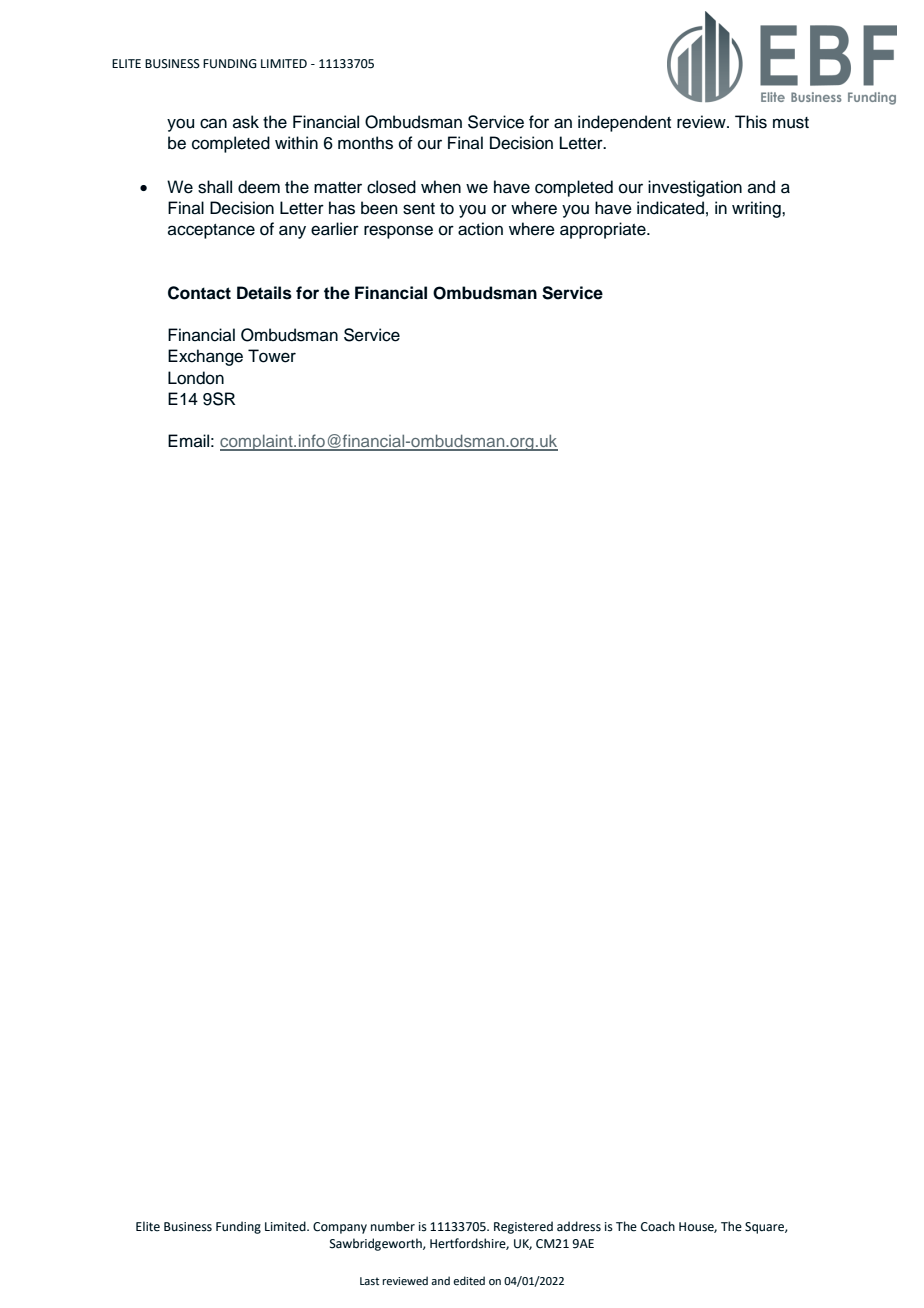 Image resolution: width=924 pixels, height=1308 pixels. Describe the element at coordinates (272, 356) in the screenshot. I see `Tower` at that location.
